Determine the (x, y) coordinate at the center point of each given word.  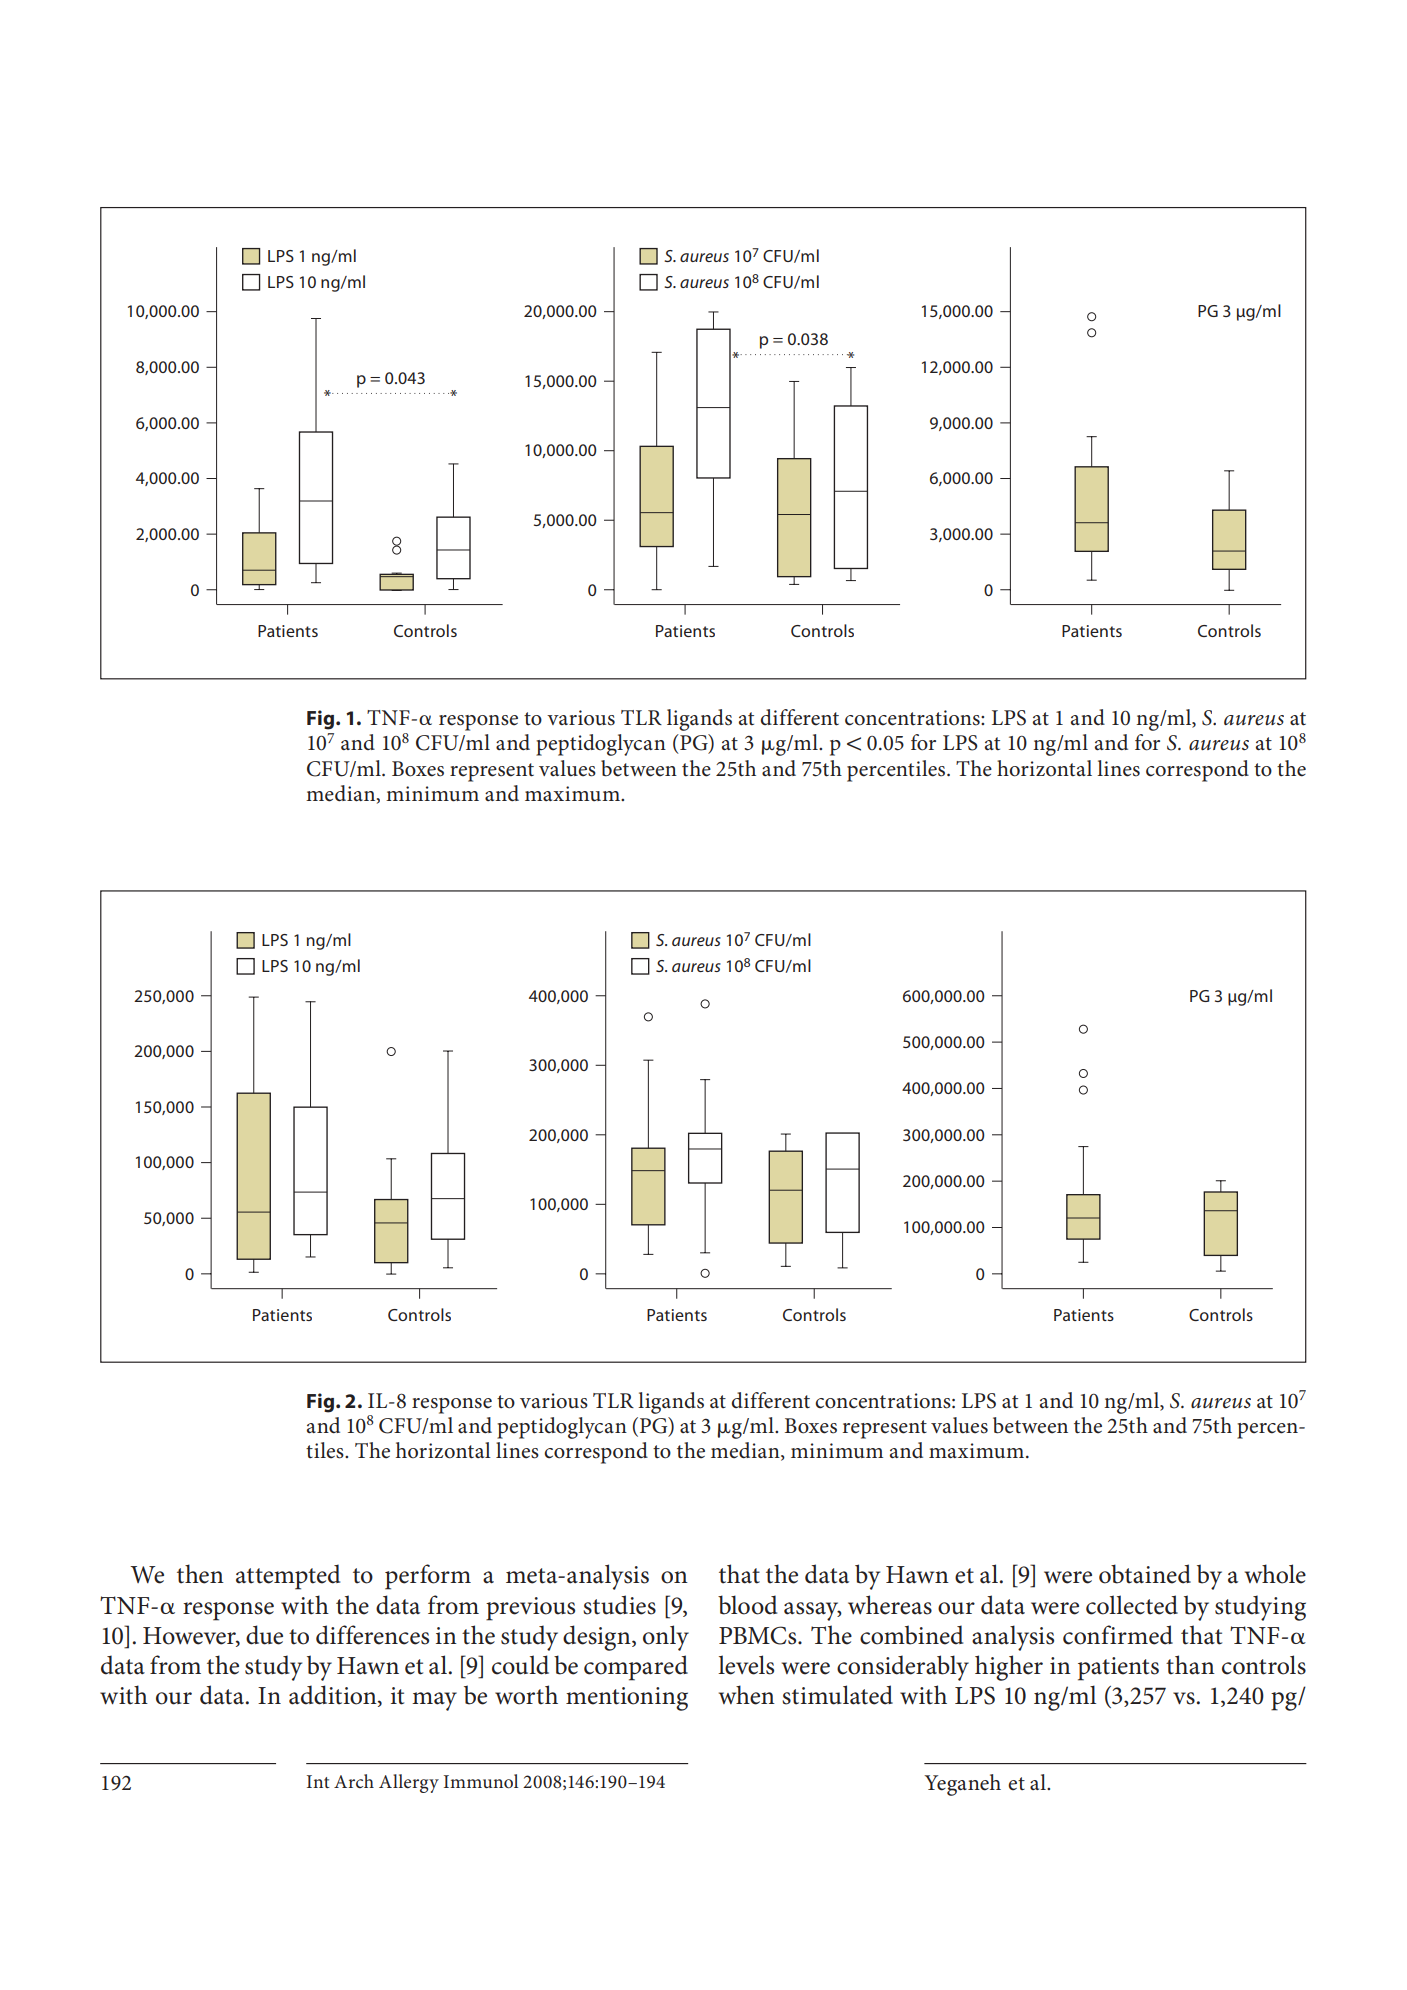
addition (334, 1696)
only (666, 1638)
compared (636, 1668)
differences (372, 1635)
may (434, 1701)
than (1190, 1665)
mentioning (627, 1699)
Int (318, 1781)
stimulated (837, 1695)
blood (747, 1605)
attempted (288, 1577)
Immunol (481, 1781)
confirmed (1118, 1635)
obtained (1145, 1574)
